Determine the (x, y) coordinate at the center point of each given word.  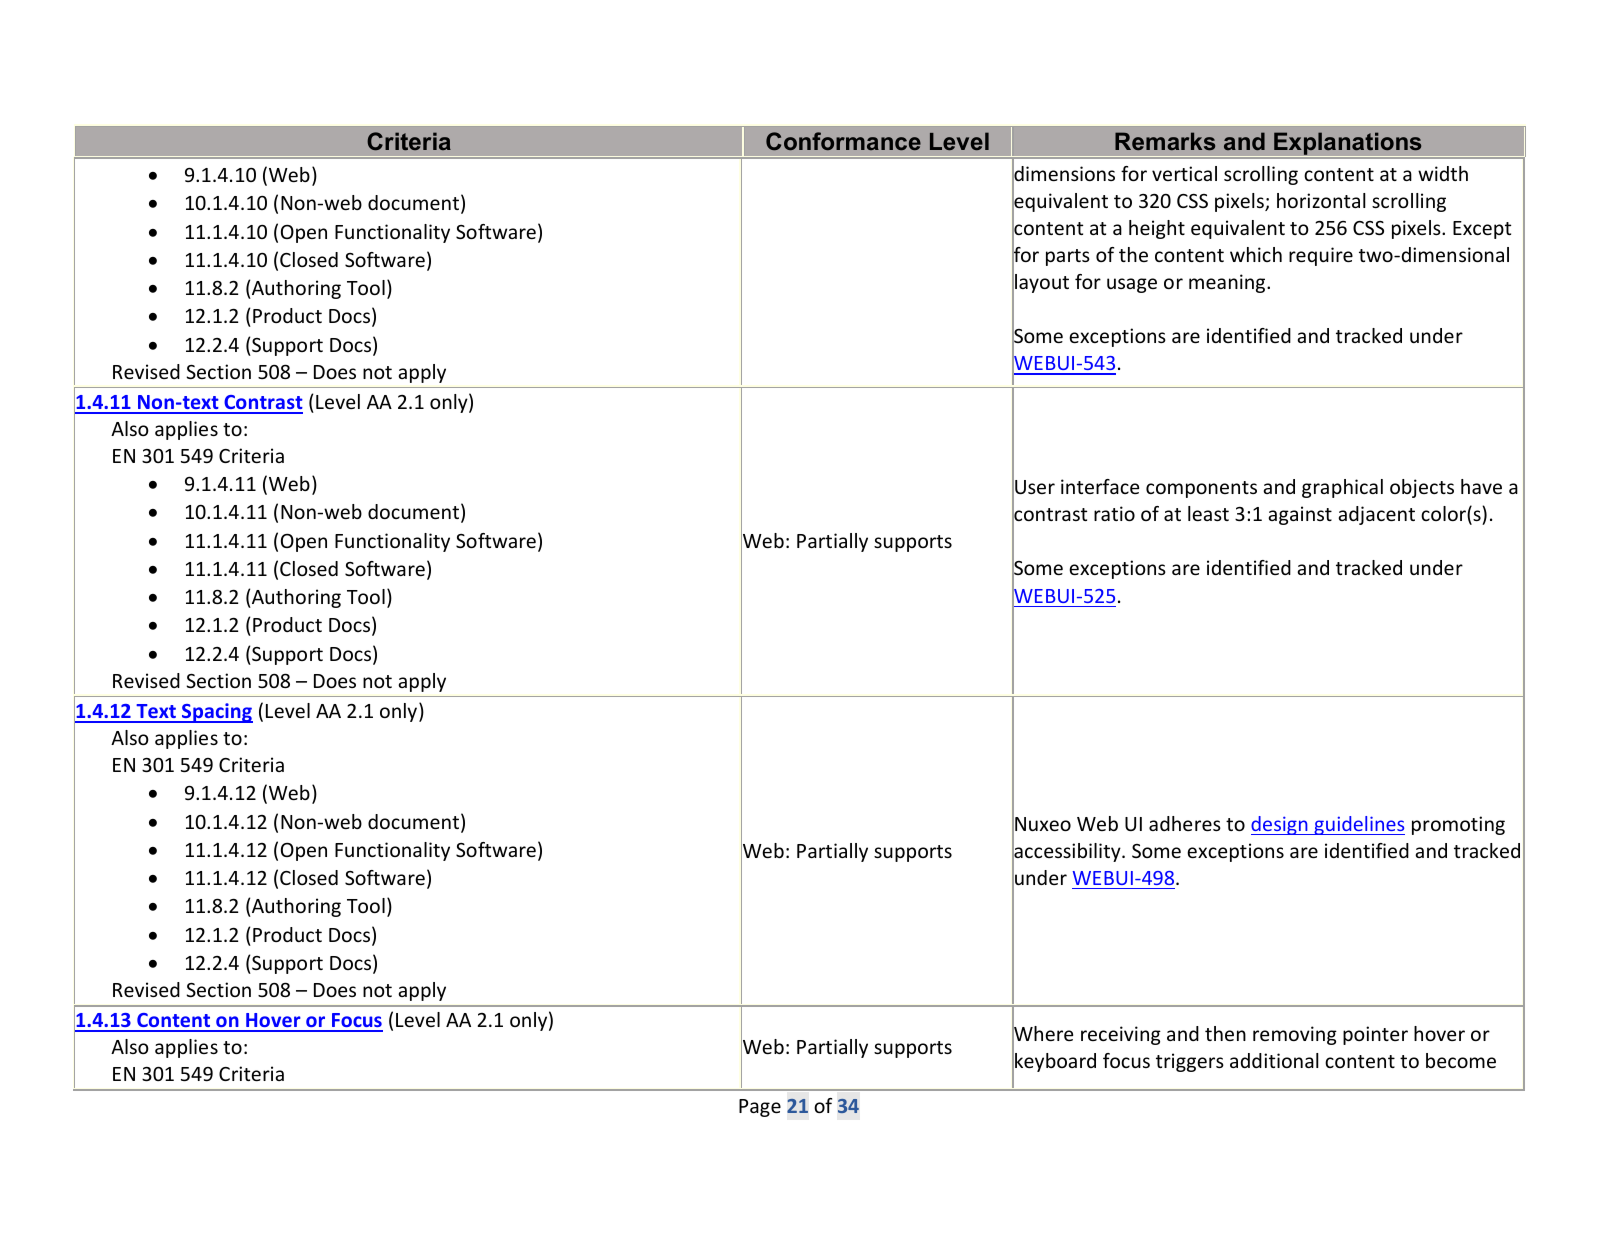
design (1280, 825)
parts (1068, 257)
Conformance (843, 141)
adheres (1185, 823)
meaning (1228, 283)
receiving (1121, 1035)
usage (1132, 285)
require (1321, 256)
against (1300, 515)
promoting (1458, 825)
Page (760, 1108)
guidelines (1358, 825)
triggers (1190, 1062)
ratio (1114, 513)
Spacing (216, 713)
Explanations (1348, 144)
